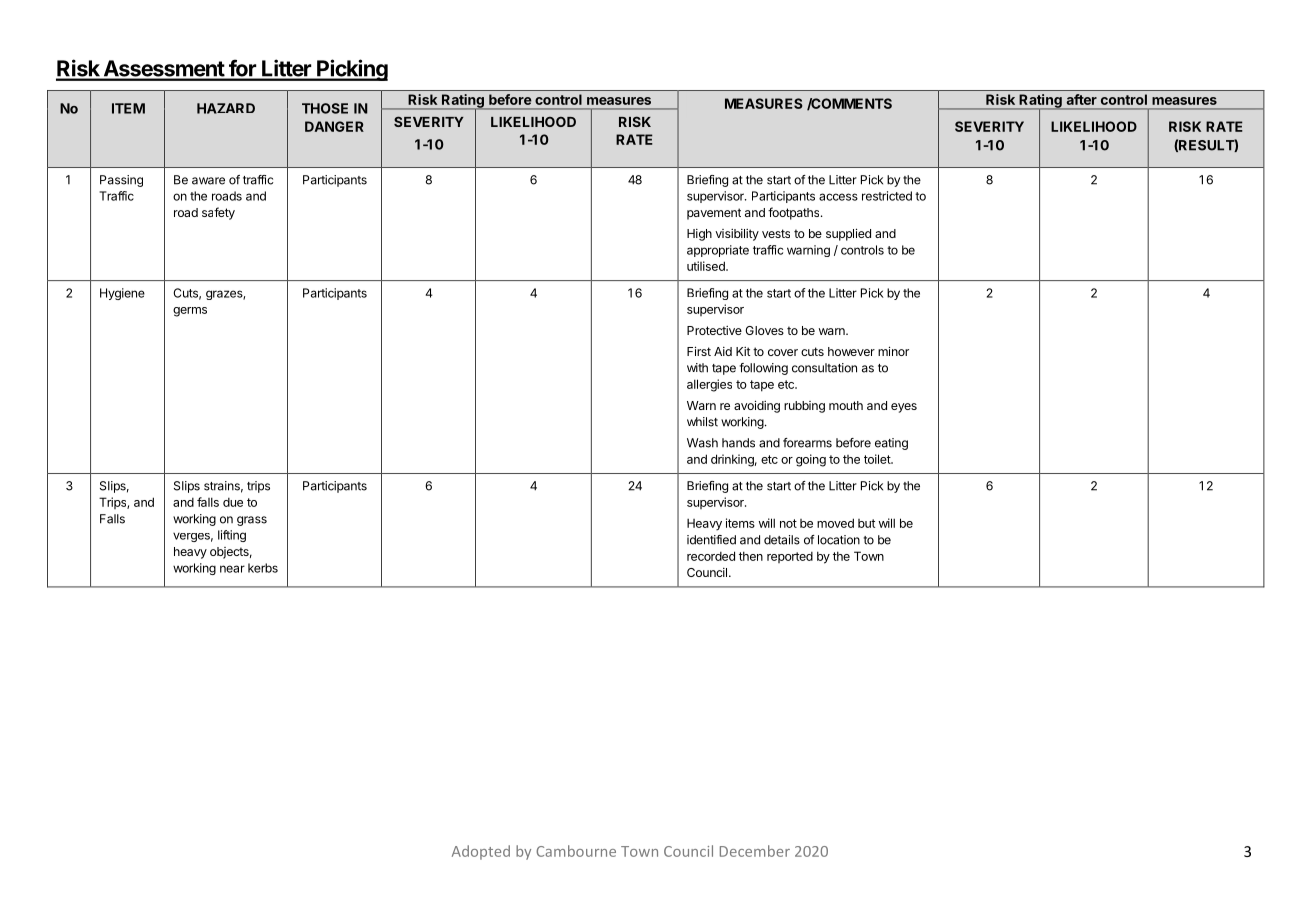 This page has height=924, width=1308. I want to click on Adopted, so click(481, 852).
